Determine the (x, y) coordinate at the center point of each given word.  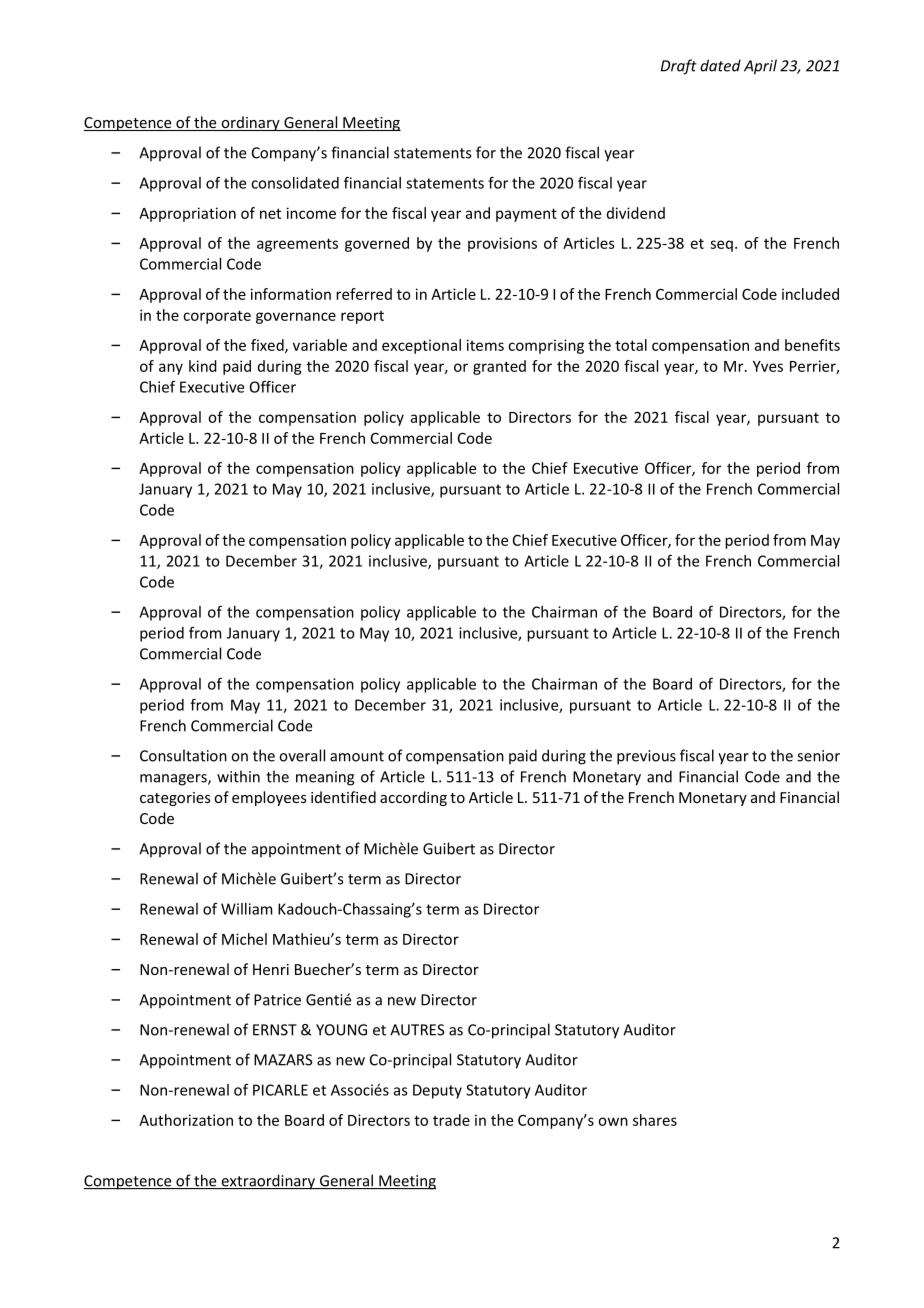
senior (818, 756)
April (760, 67)
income (311, 213)
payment (526, 215)
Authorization (186, 1120)
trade (451, 1120)
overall (302, 755)
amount (357, 756)
